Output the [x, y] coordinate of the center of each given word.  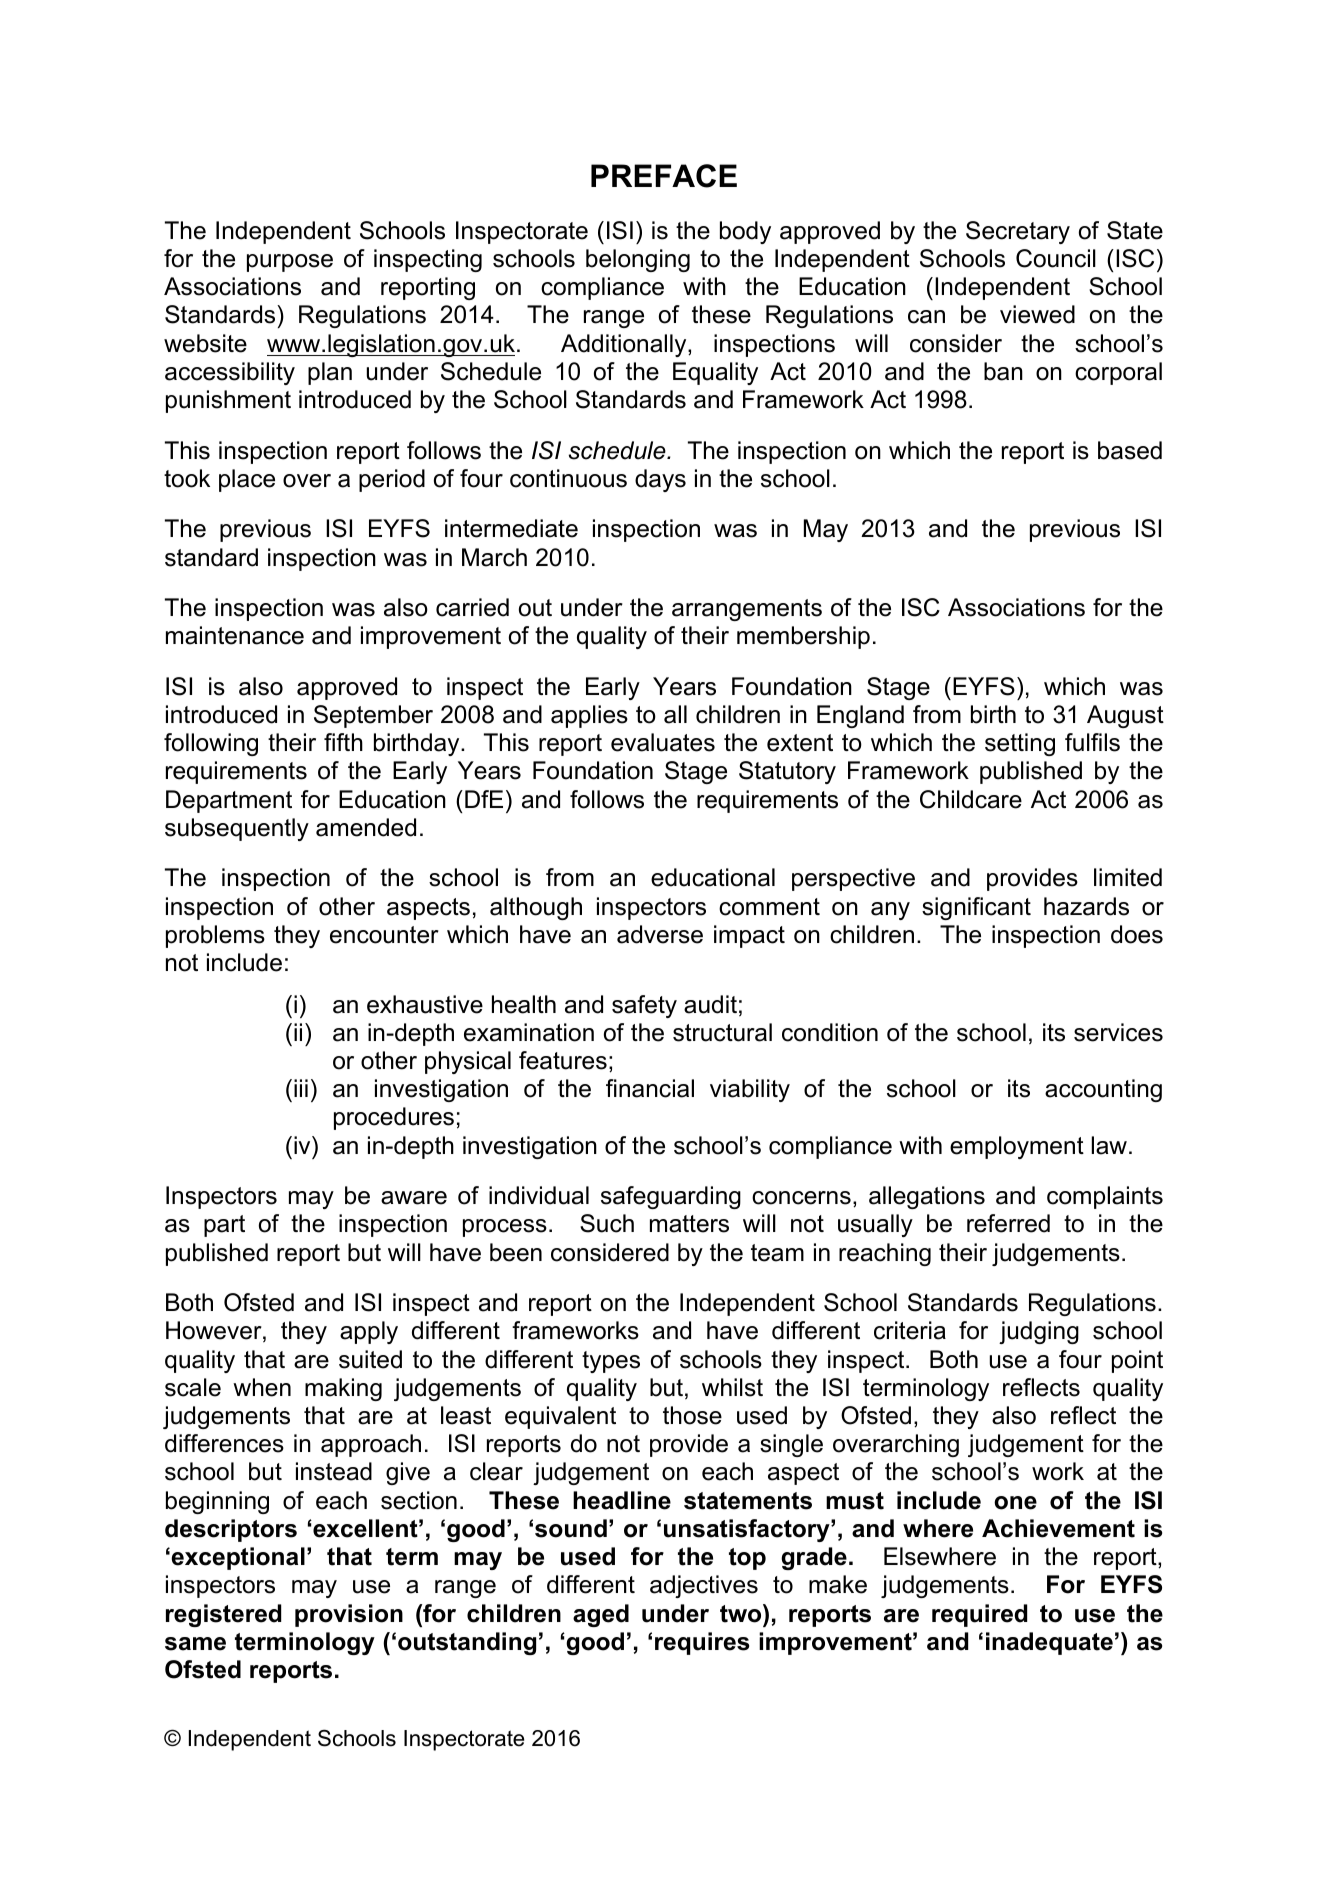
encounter [384, 935]
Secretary [1018, 232]
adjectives [704, 1586]
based [1130, 450]
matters [689, 1224]
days [660, 480]
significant [976, 908]
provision [349, 1615]
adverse [660, 934]
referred [1008, 1223]
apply [369, 1332]
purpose [290, 263]
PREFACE [664, 176]
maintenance [235, 635]
